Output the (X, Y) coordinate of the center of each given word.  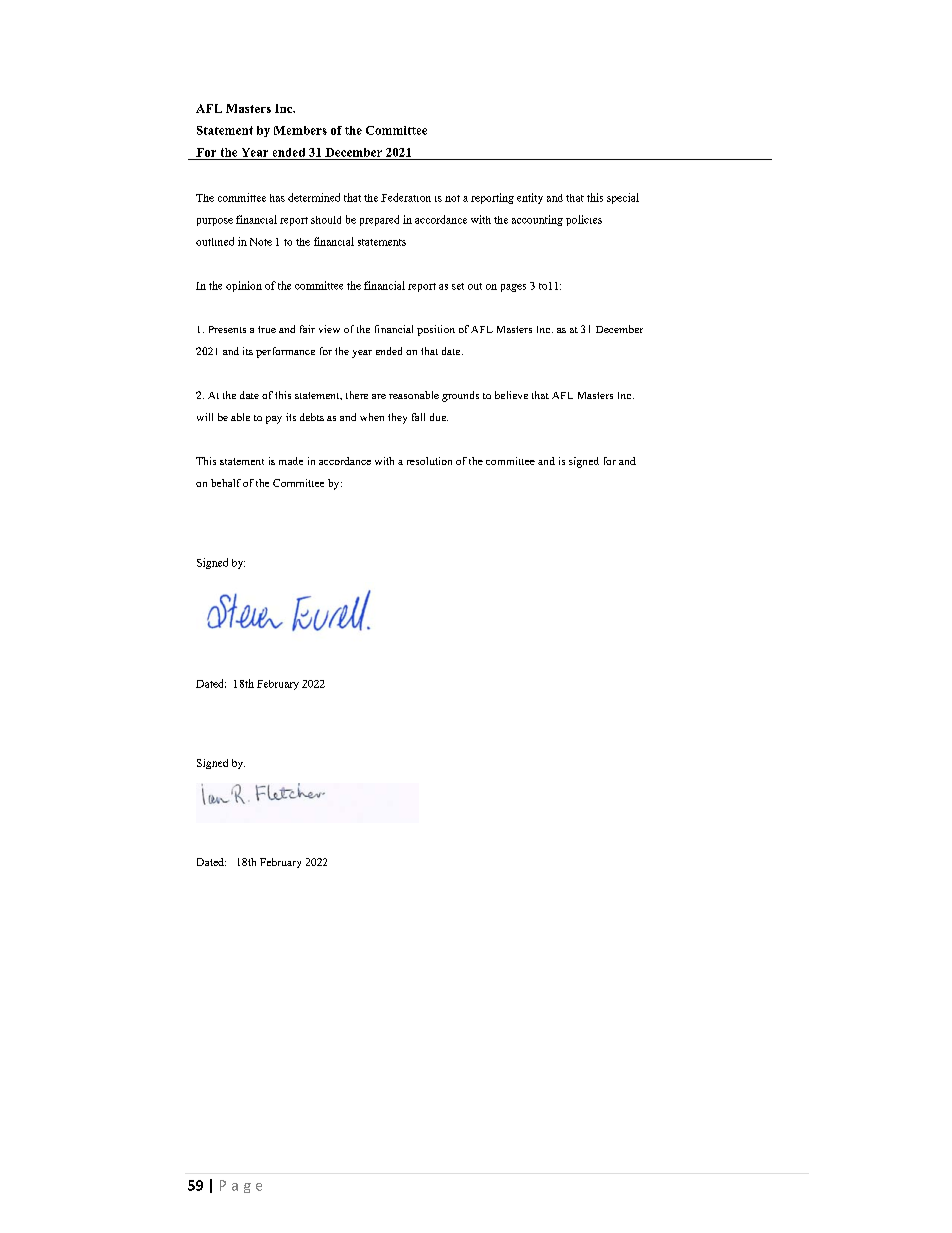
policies (584, 220)
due (439, 417)
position (436, 330)
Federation (406, 197)
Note (261, 242)
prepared (379, 220)
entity (530, 198)
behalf (226, 483)
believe (511, 395)
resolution (429, 461)
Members (300, 130)
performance (285, 352)
